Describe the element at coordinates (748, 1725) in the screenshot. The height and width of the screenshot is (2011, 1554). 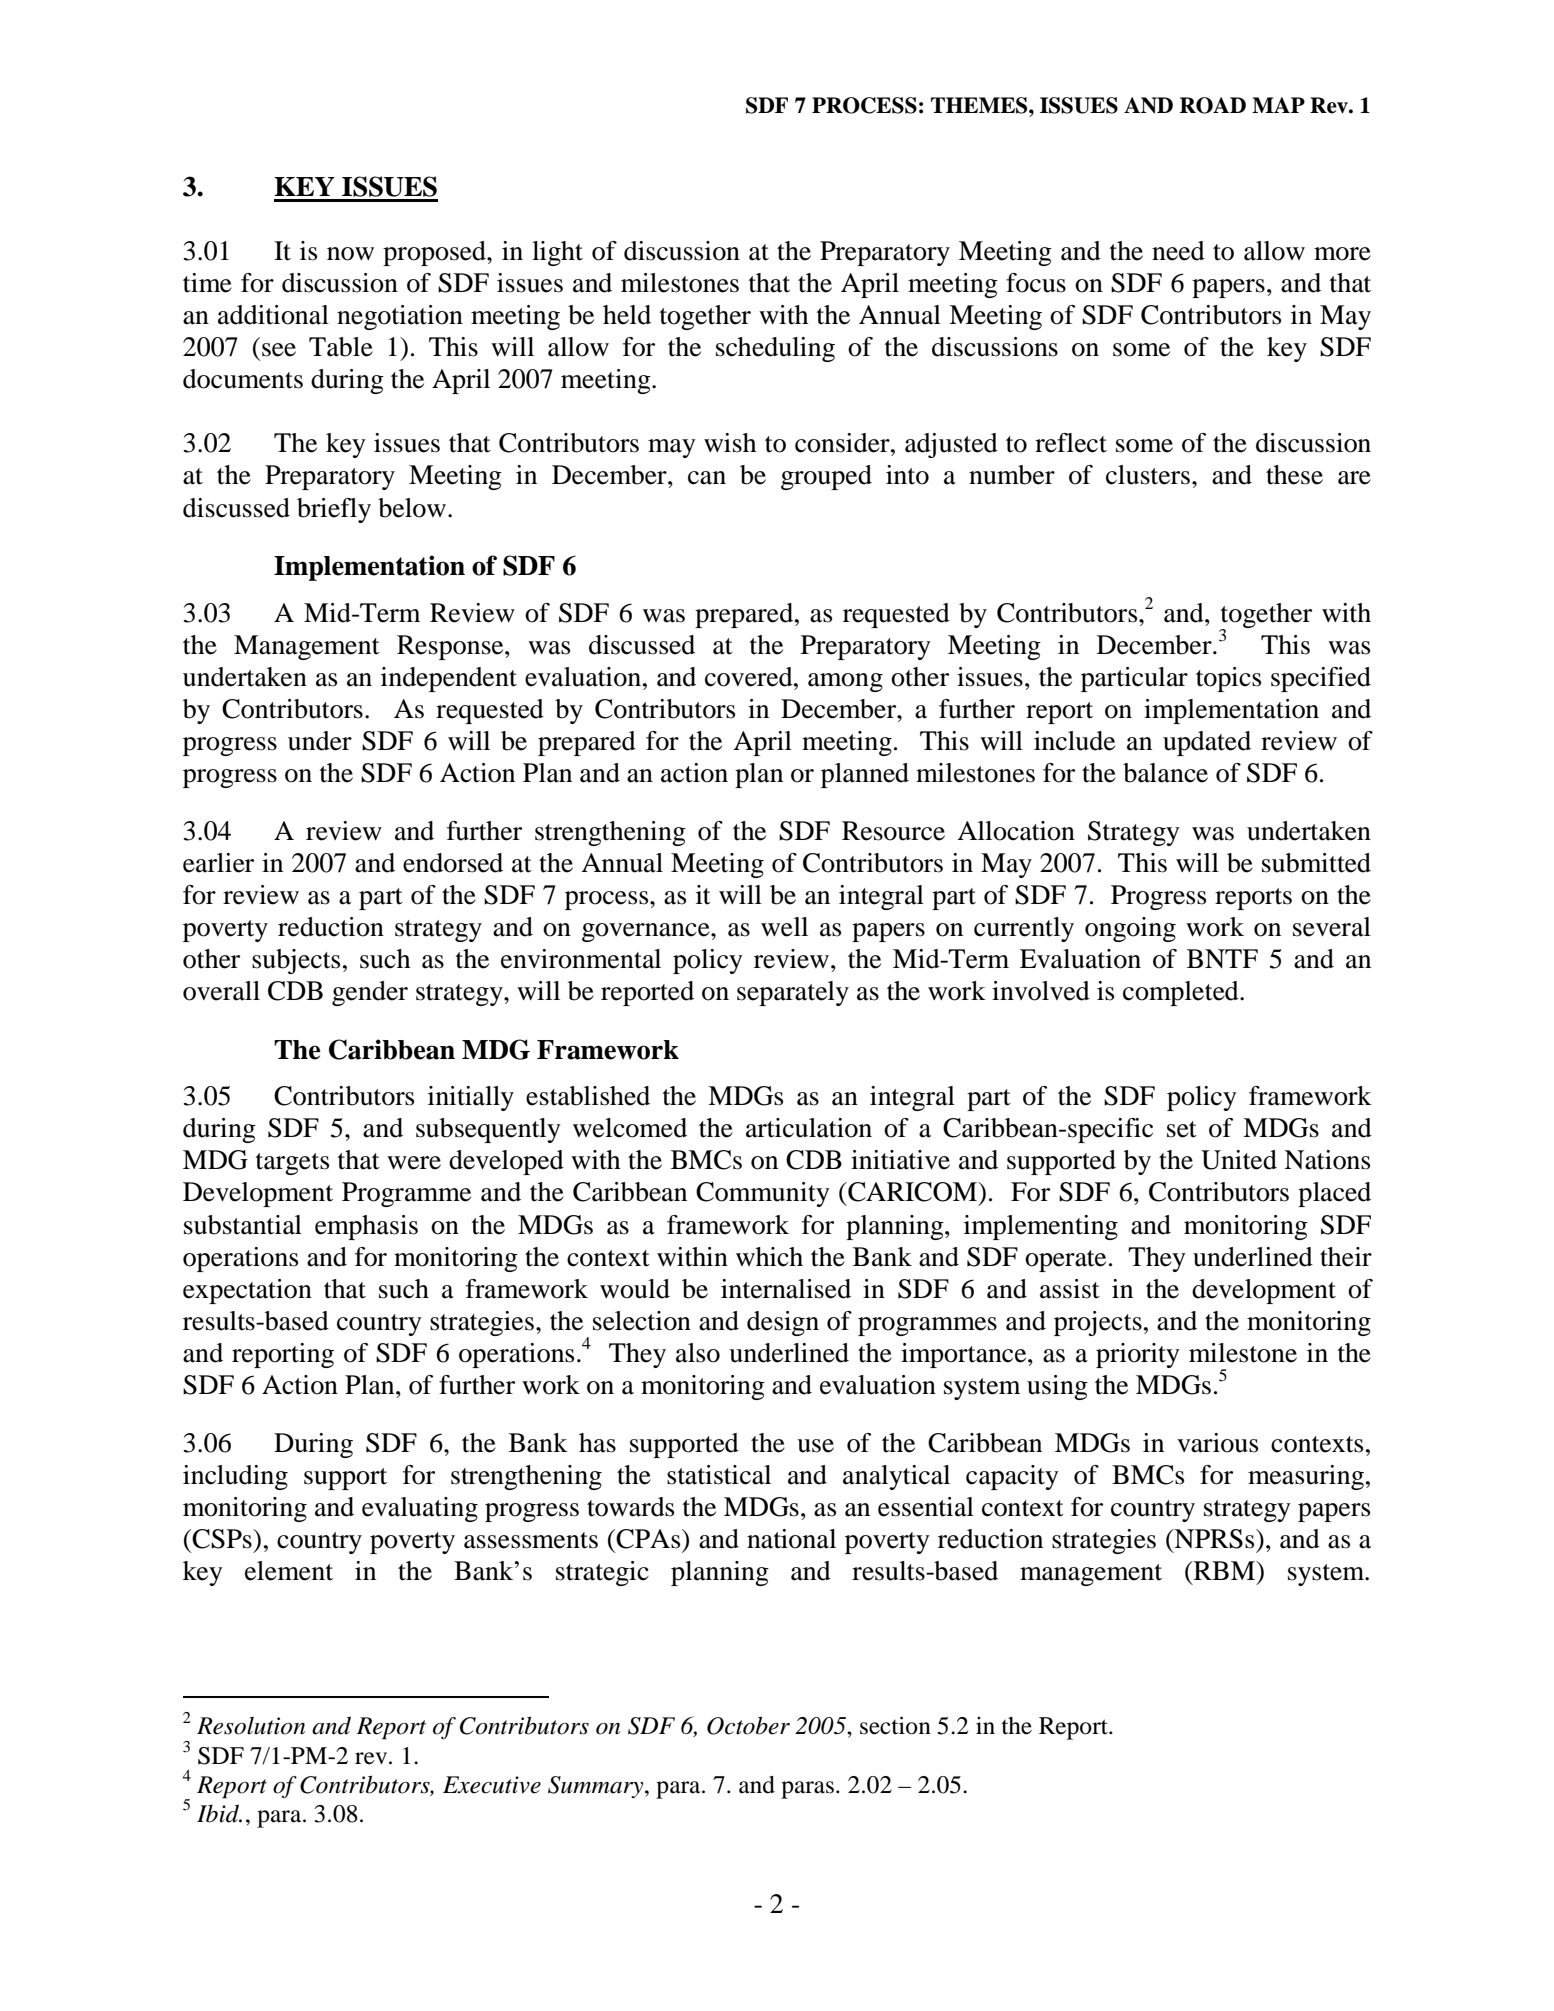
I see `October` at that location.
